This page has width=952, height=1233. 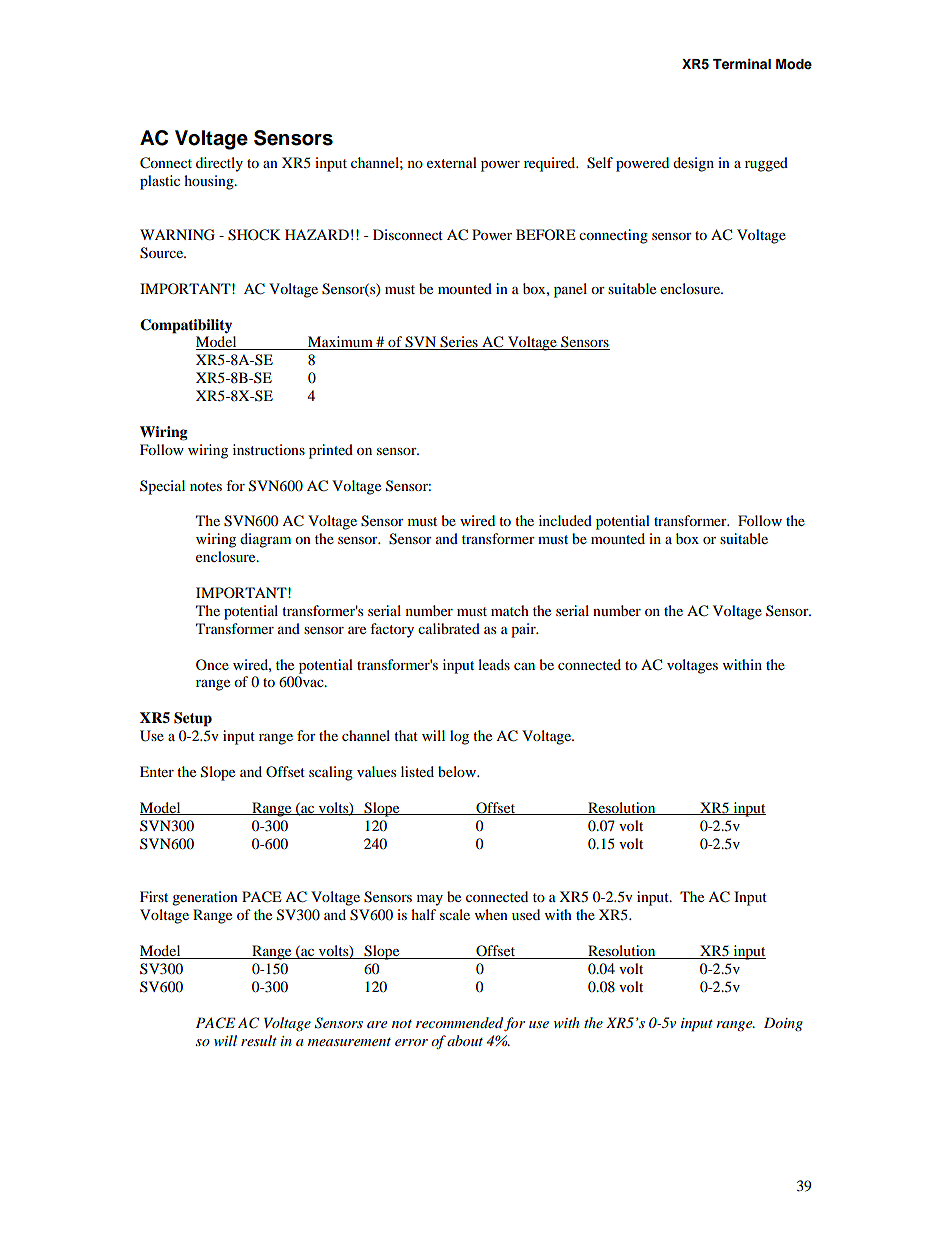 What do you see at coordinates (565, 520) in the page?
I see `included` at bounding box center [565, 520].
